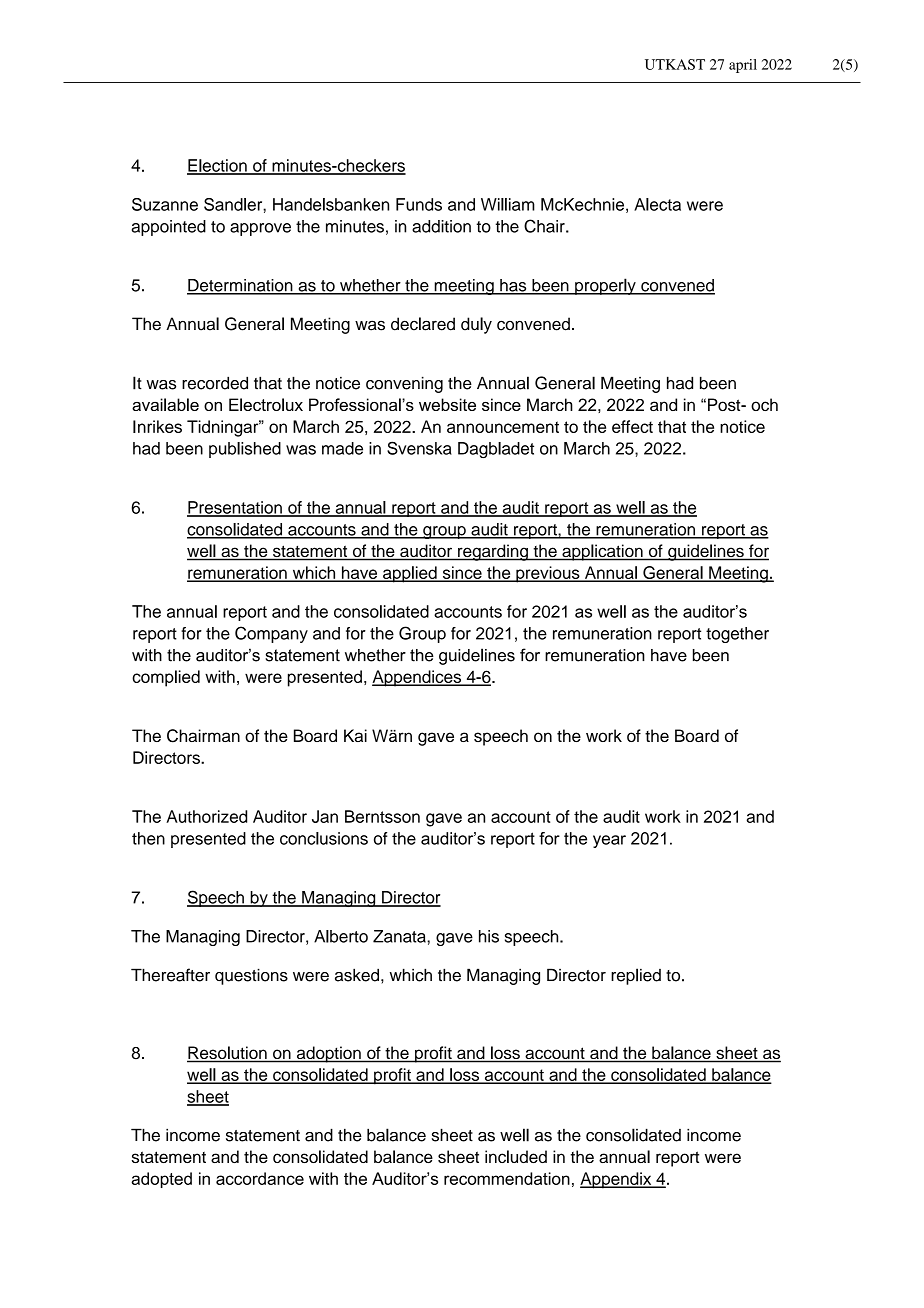 The height and width of the document is (1308, 924). I want to click on april, so click(743, 66).
